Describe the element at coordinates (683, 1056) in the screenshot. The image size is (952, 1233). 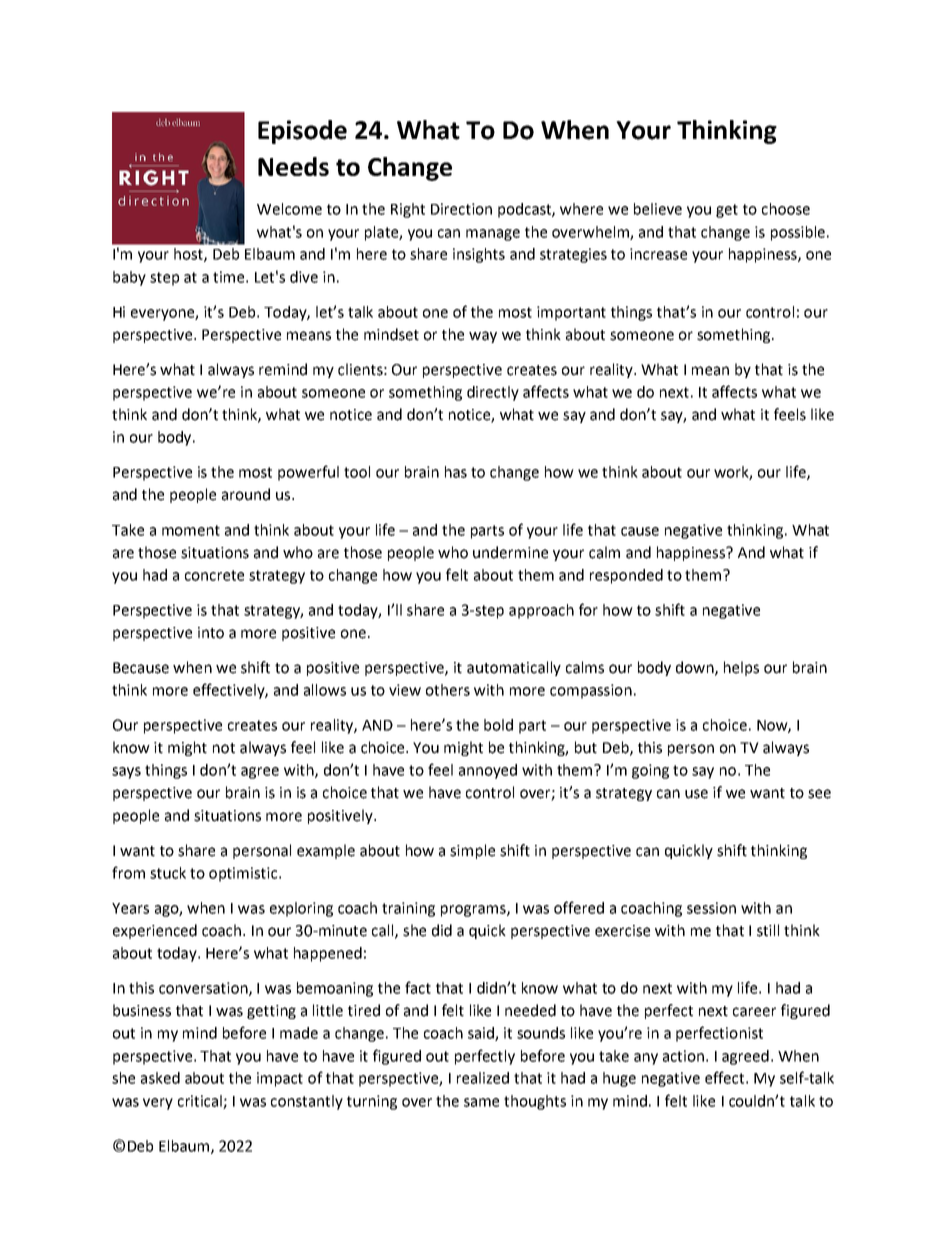
I see `action` at that location.
